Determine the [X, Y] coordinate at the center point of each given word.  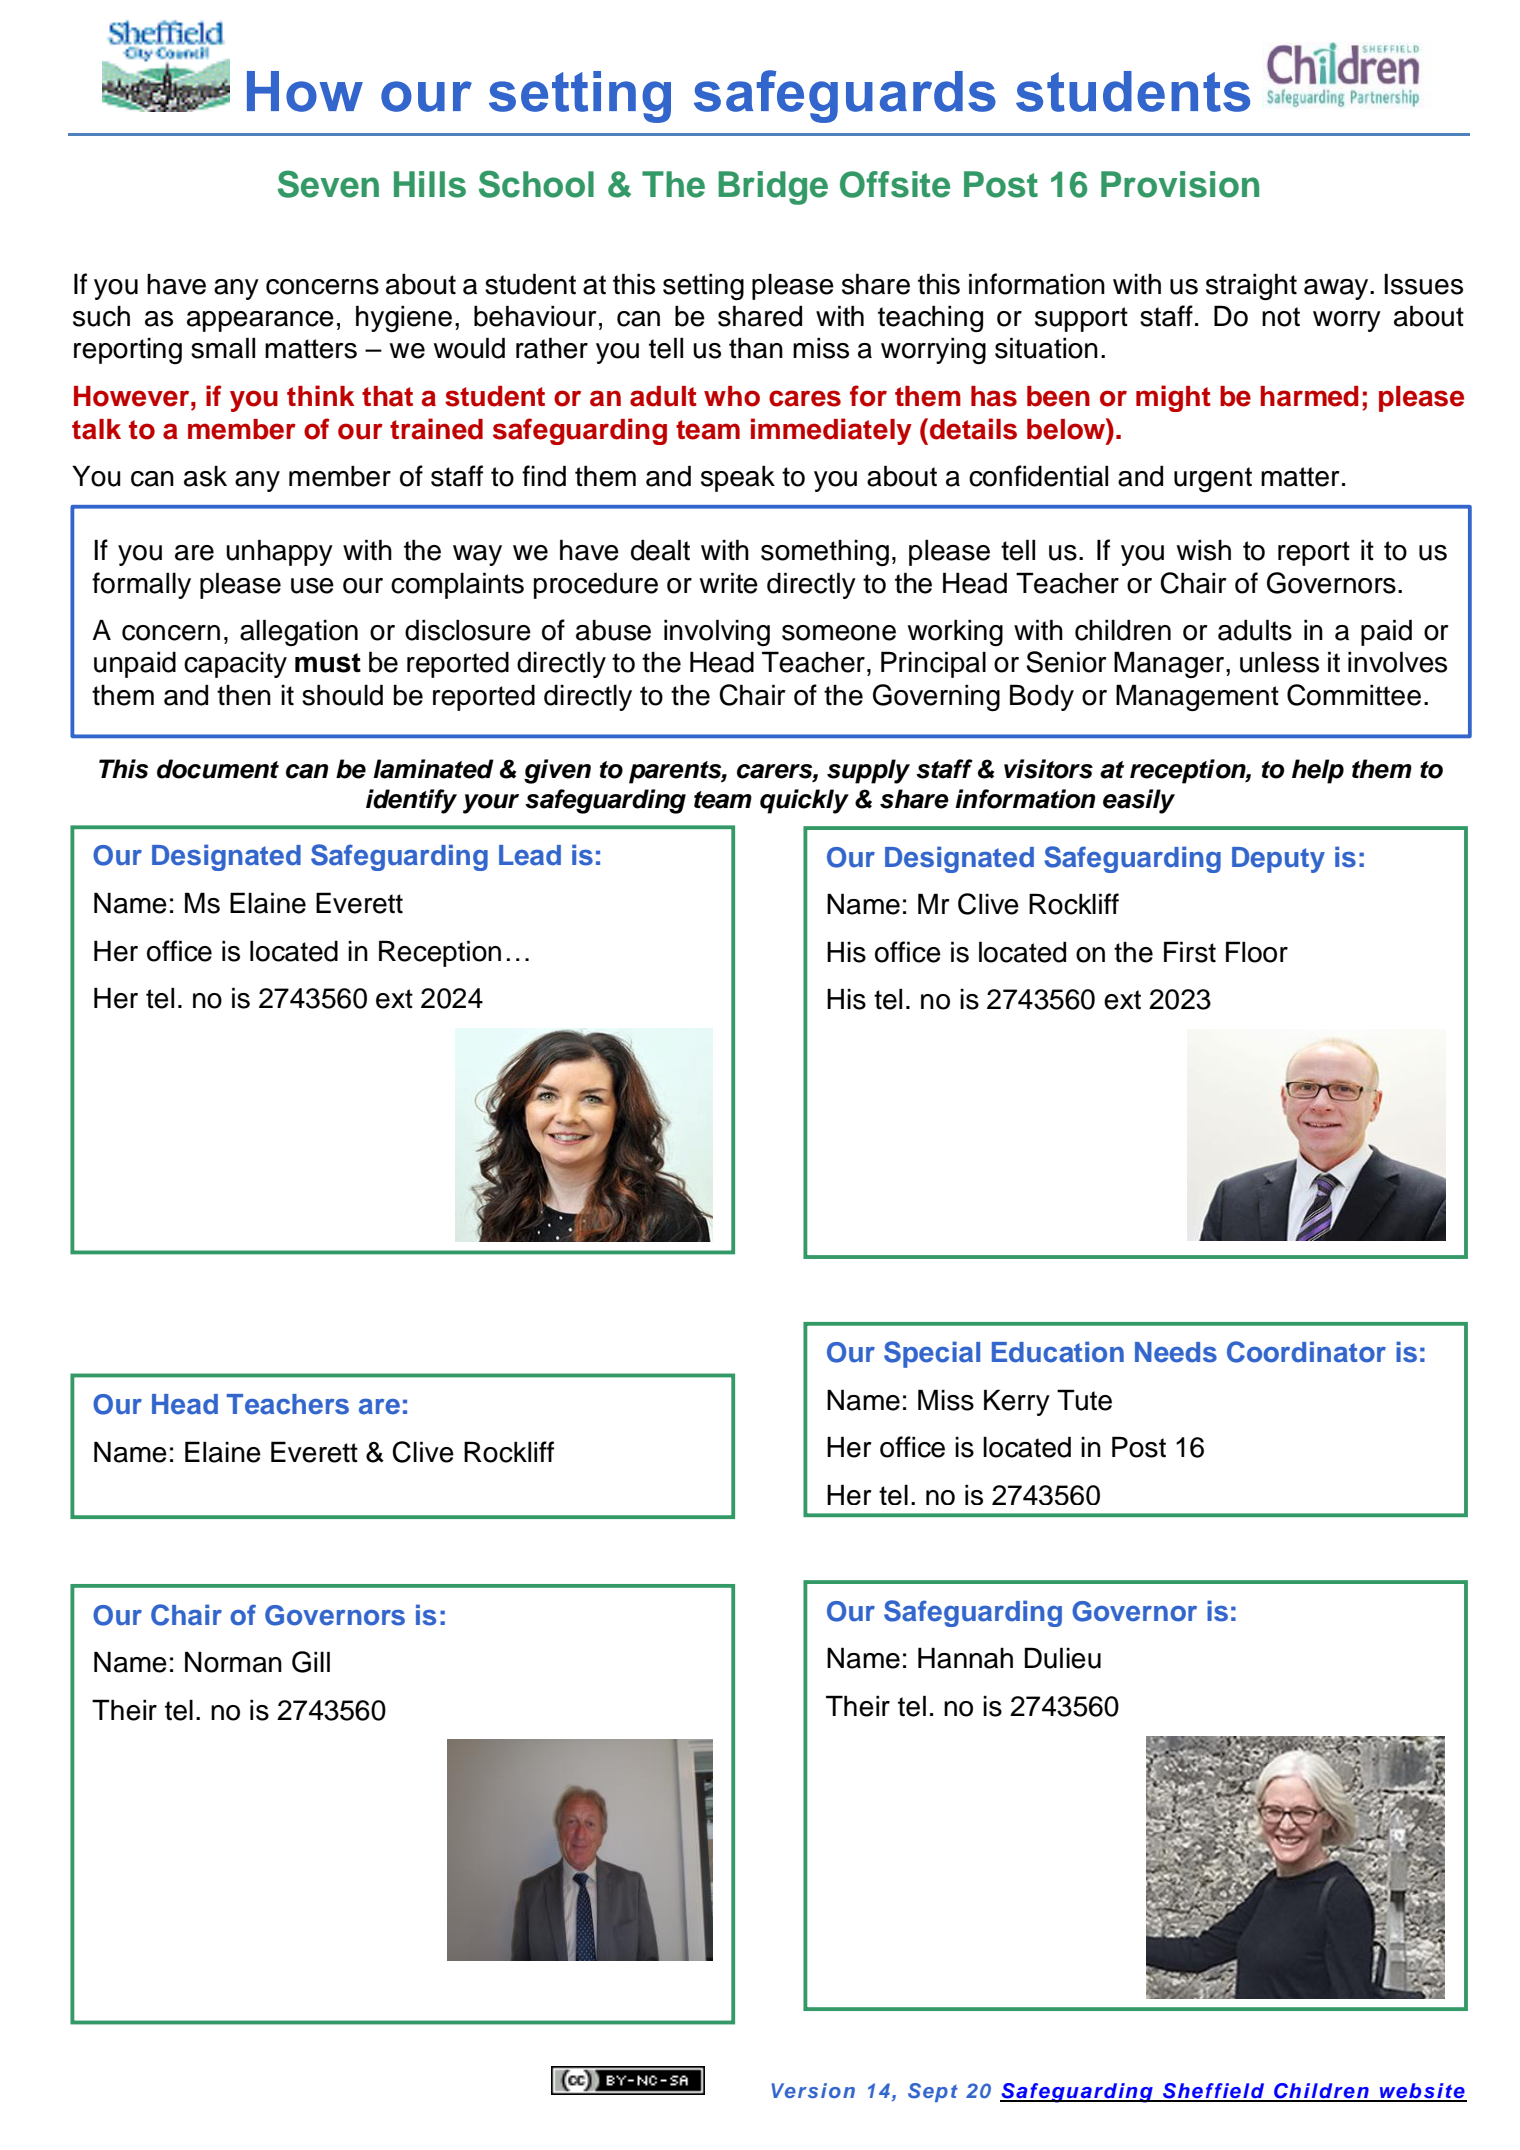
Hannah [965, 1658]
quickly [804, 801]
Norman [233, 1662]
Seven [328, 184]
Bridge [773, 188]
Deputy [1278, 860]
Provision [1180, 184]
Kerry [1017, 1402]
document [218, 769]
